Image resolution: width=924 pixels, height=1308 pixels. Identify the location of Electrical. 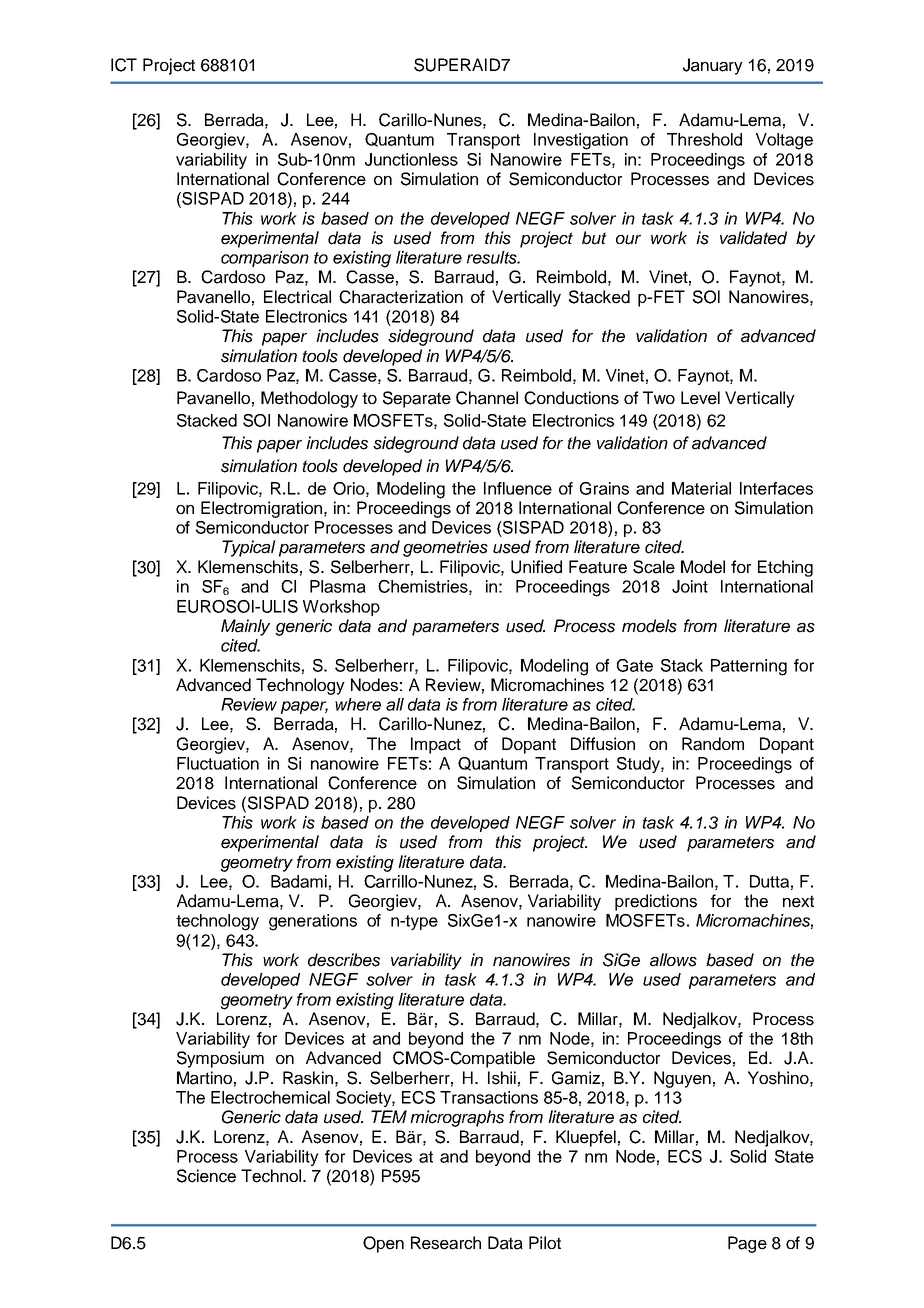
(297, 297).
